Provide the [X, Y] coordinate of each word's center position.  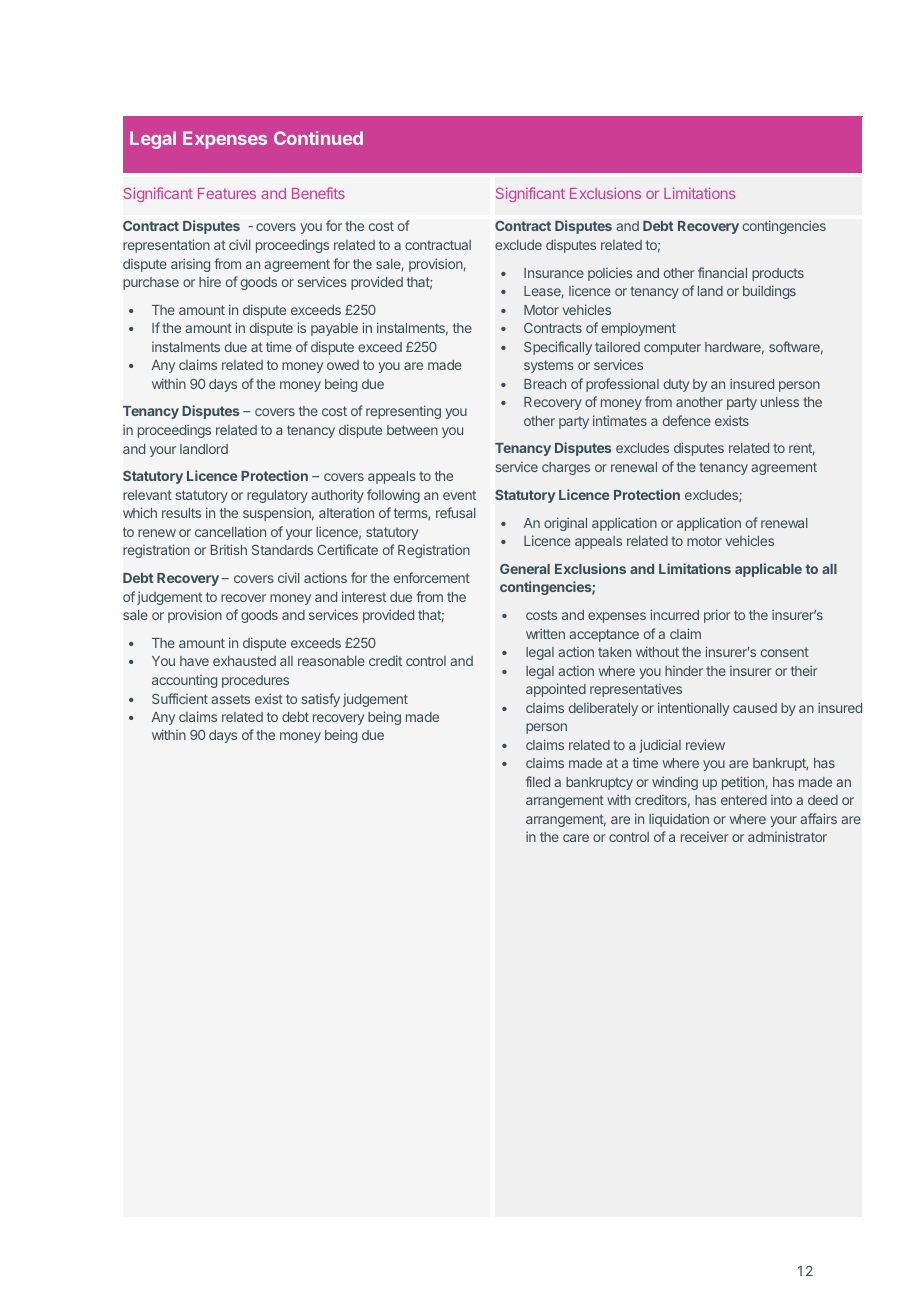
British [229, 549]
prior [717, 616]
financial [722, 272]
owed [343, 365]
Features [227, 193]
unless [780, 402]
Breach [545, 384]
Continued [318, 138]
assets [230, 699]
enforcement [432, 577]
